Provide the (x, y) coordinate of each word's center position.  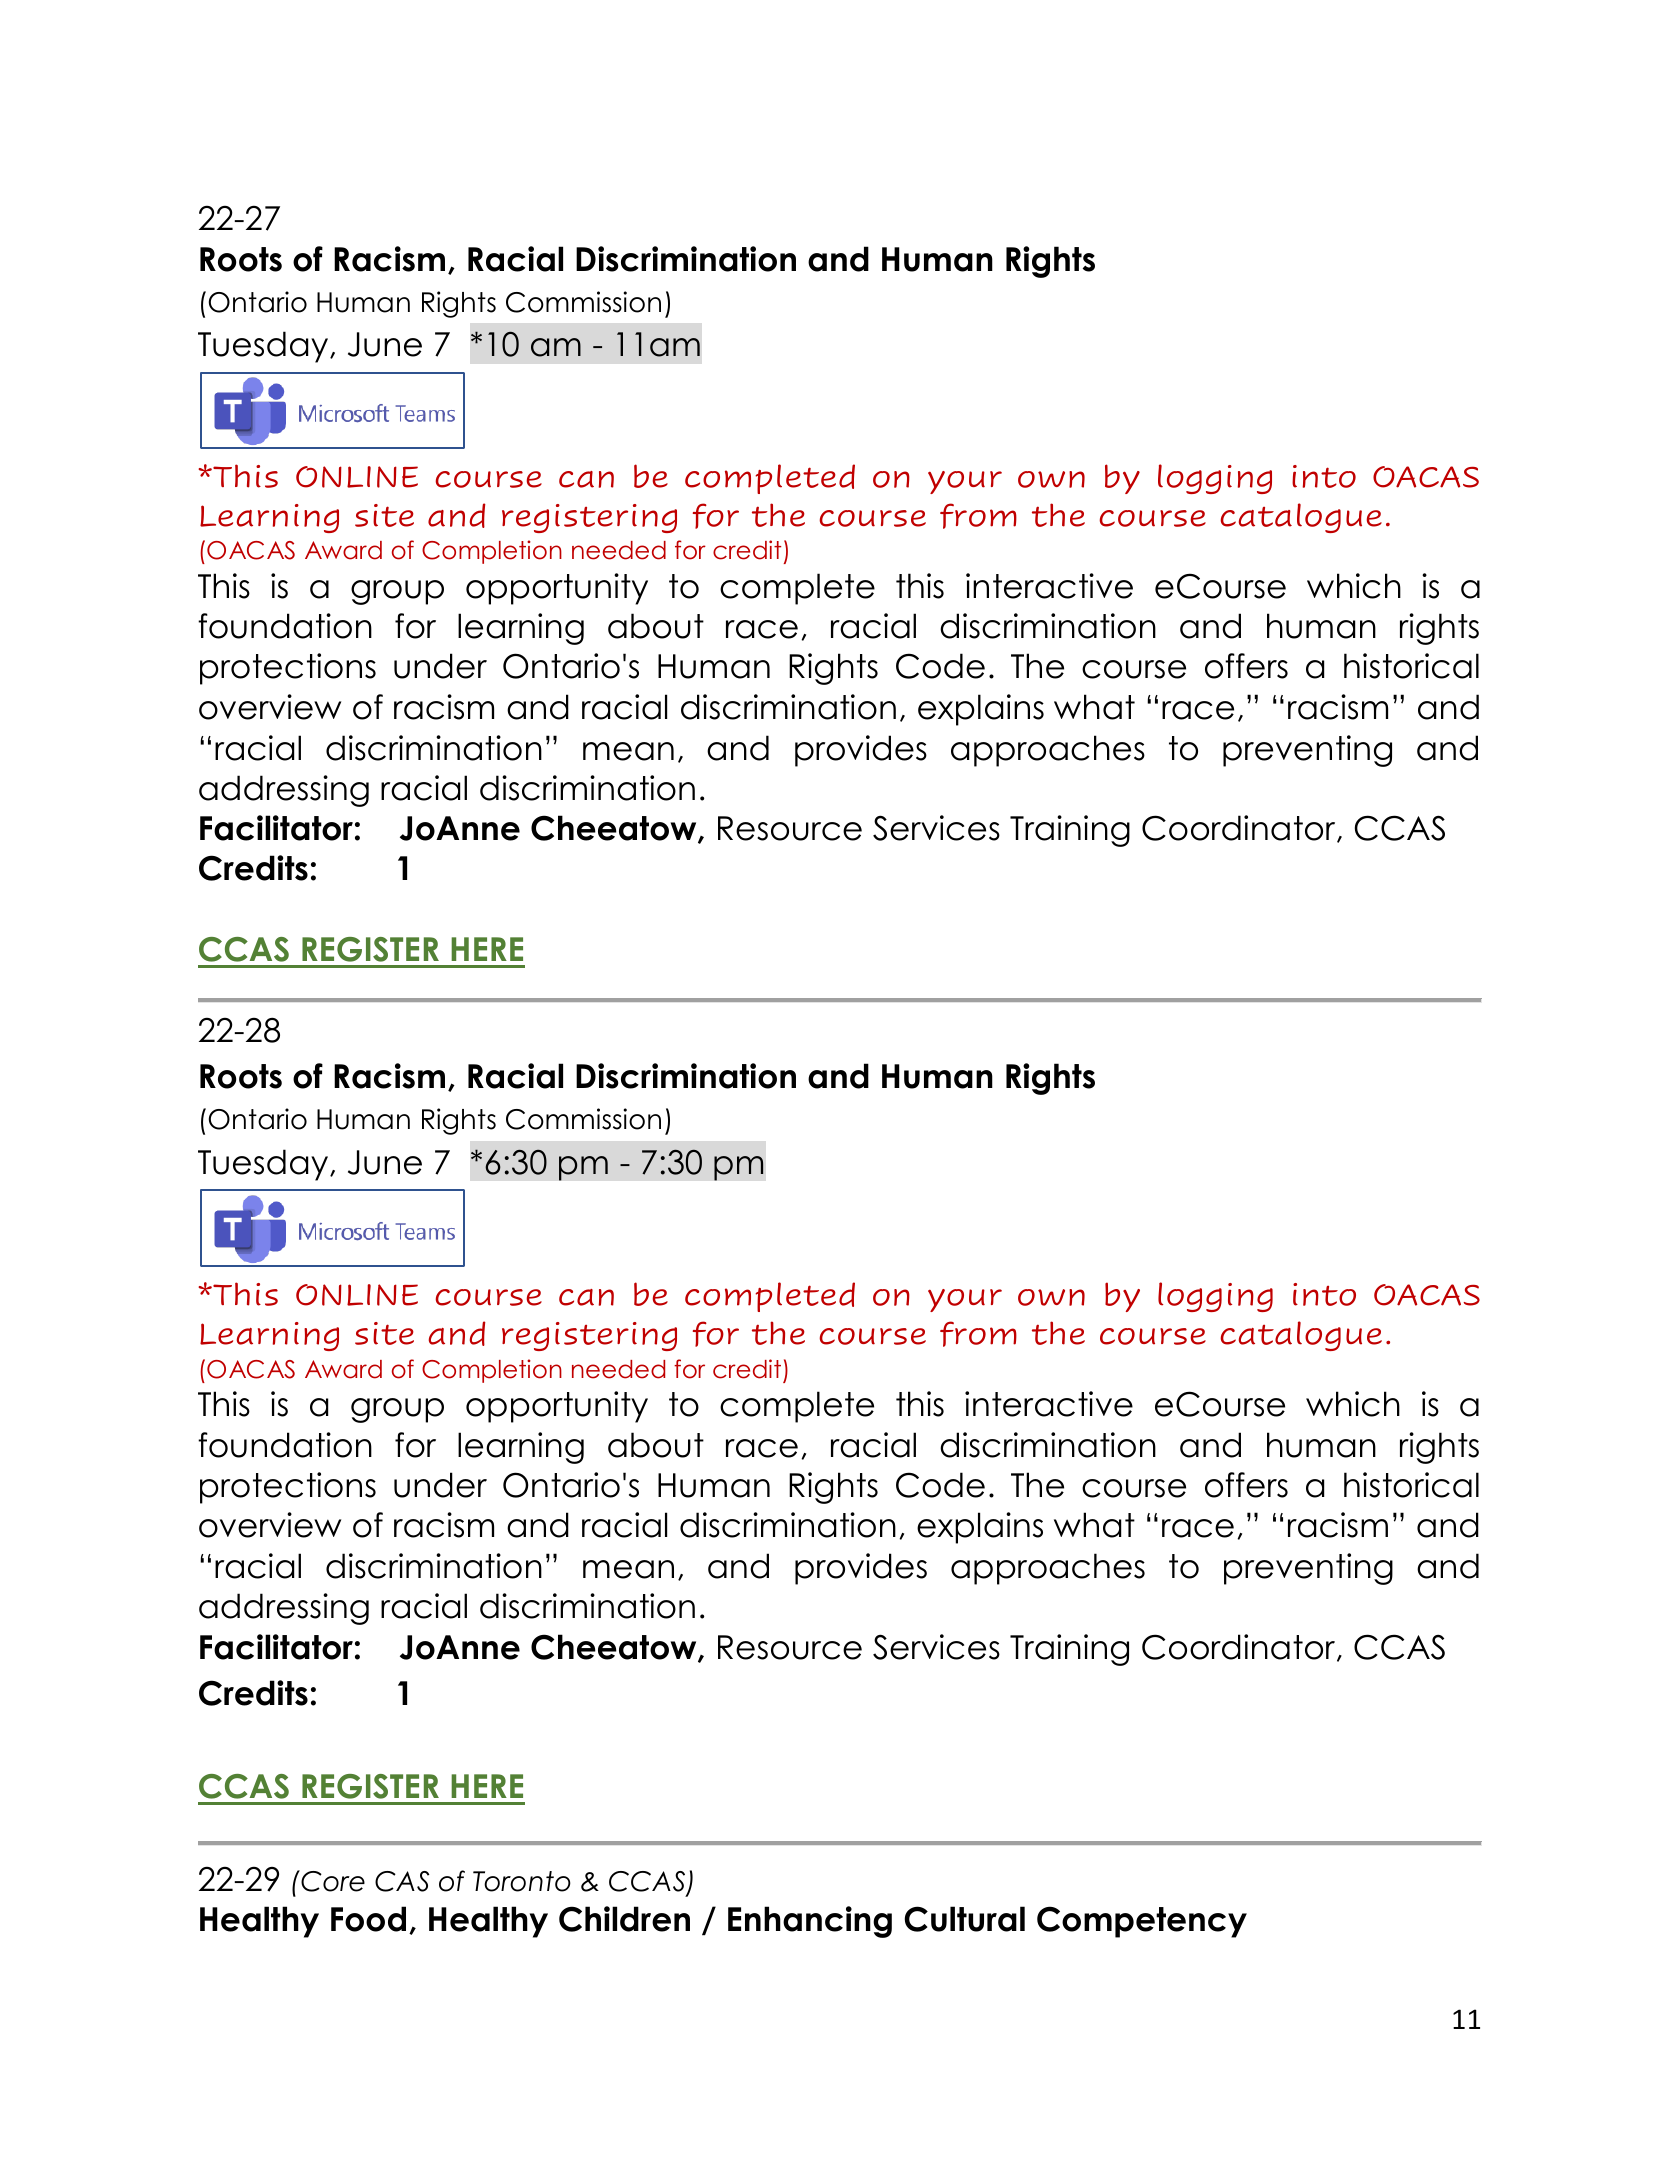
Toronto (522, 1881)
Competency (1142, 1922)
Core (332, 1881)
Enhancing (810, 1922)
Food (368, 1919)
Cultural (965, 1919)
